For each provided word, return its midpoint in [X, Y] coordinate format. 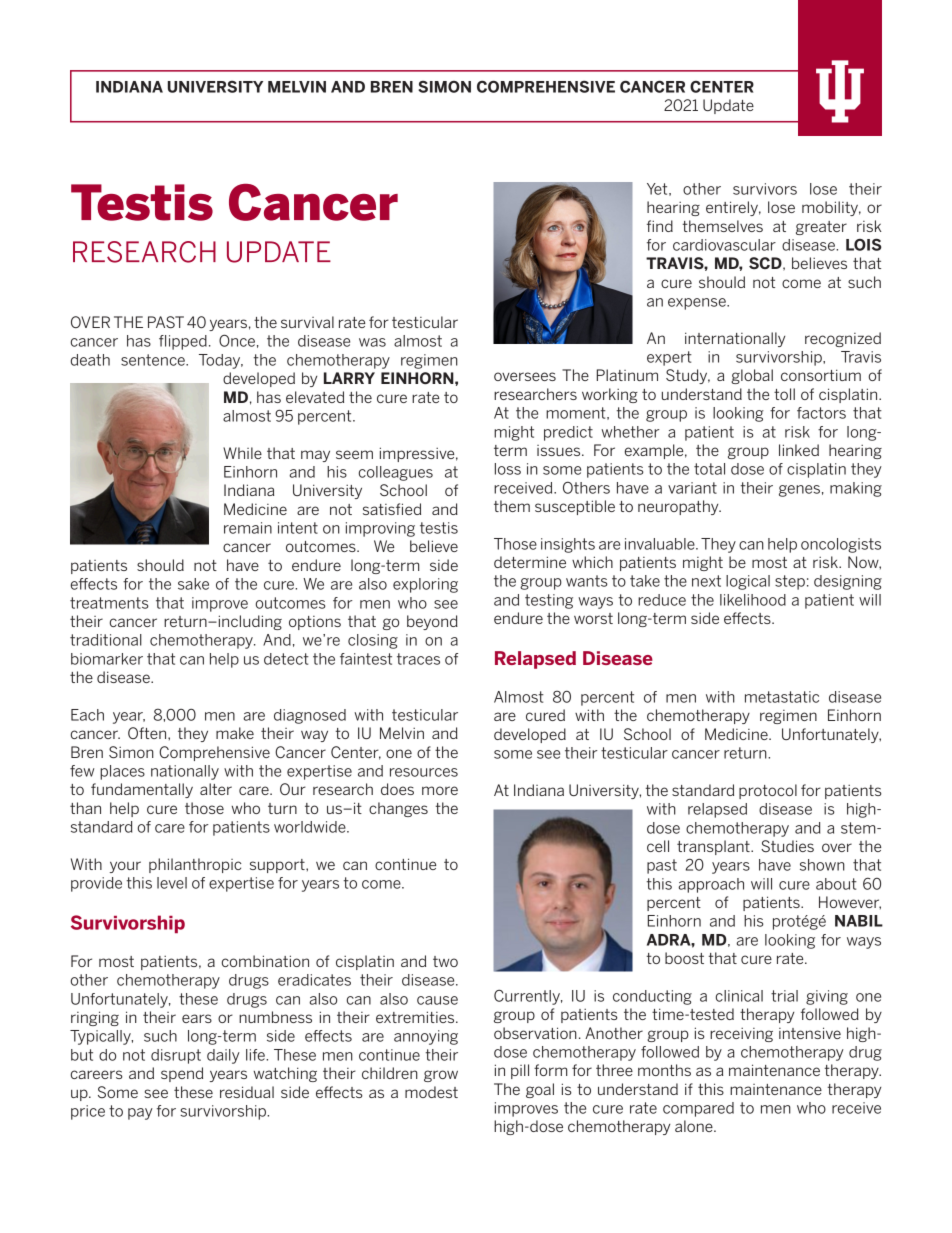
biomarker [107, 659]
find [660, 226]
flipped [183, 342]
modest [431, 1092]
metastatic [782, 697]
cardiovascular [724, 245]
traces [418, 659]
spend [182, 1074]
